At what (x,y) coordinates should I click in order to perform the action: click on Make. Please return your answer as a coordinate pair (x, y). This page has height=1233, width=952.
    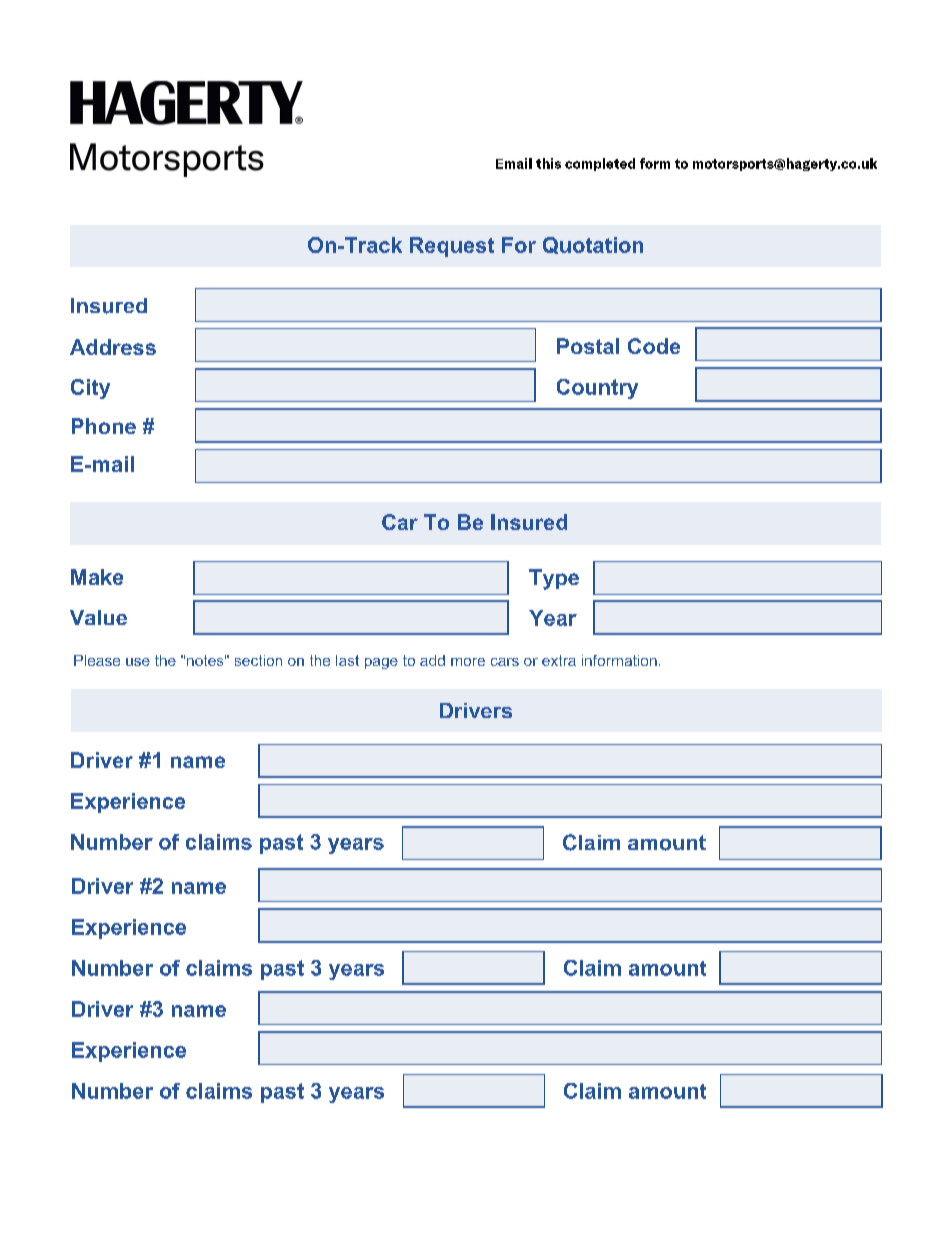
    Looking at the image, I should click on (97, 577).
